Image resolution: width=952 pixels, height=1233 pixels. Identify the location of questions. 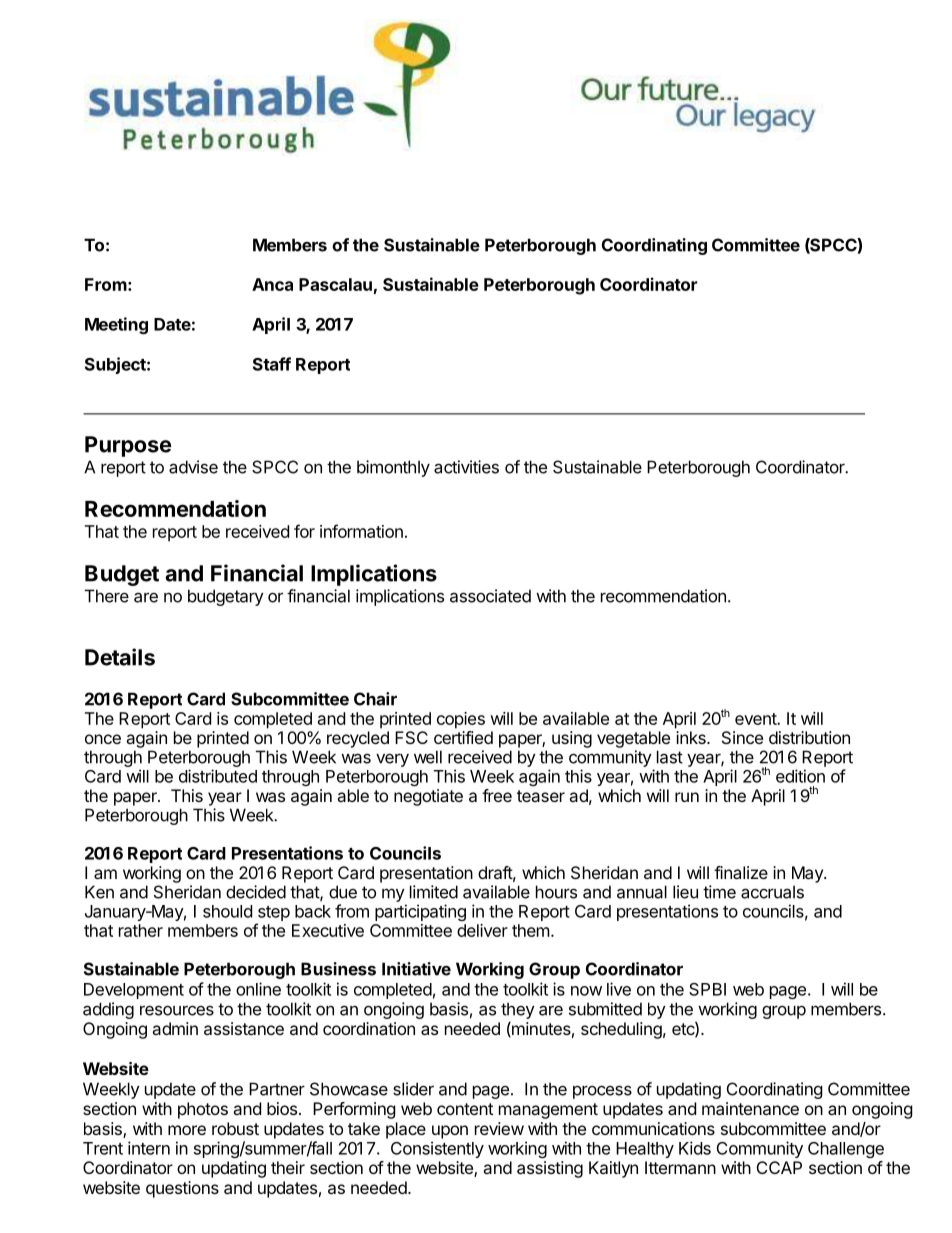
(182, 1189).
